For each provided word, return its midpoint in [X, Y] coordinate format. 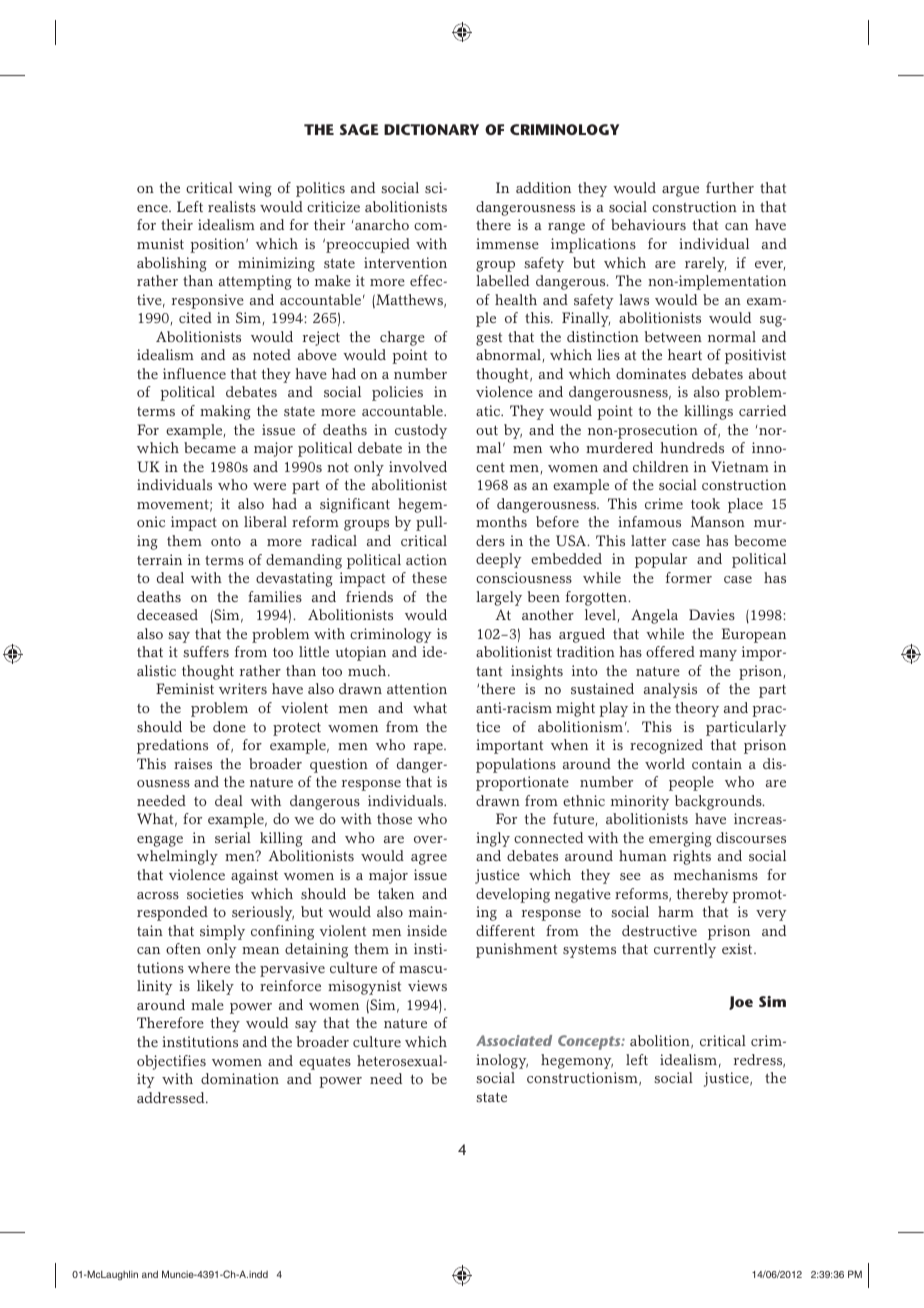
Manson [718, 521]
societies [215, 893]
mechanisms [716, 874]
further [730, 187]
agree [429, 859]
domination [240, 1078]
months [501, 521]
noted [272, 354]
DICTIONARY [431, 129]
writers [243, 689]
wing [255, 189]
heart [685, 354]
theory [697, 709]
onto [226, 541]
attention [417, 689]
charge [402, 338]
